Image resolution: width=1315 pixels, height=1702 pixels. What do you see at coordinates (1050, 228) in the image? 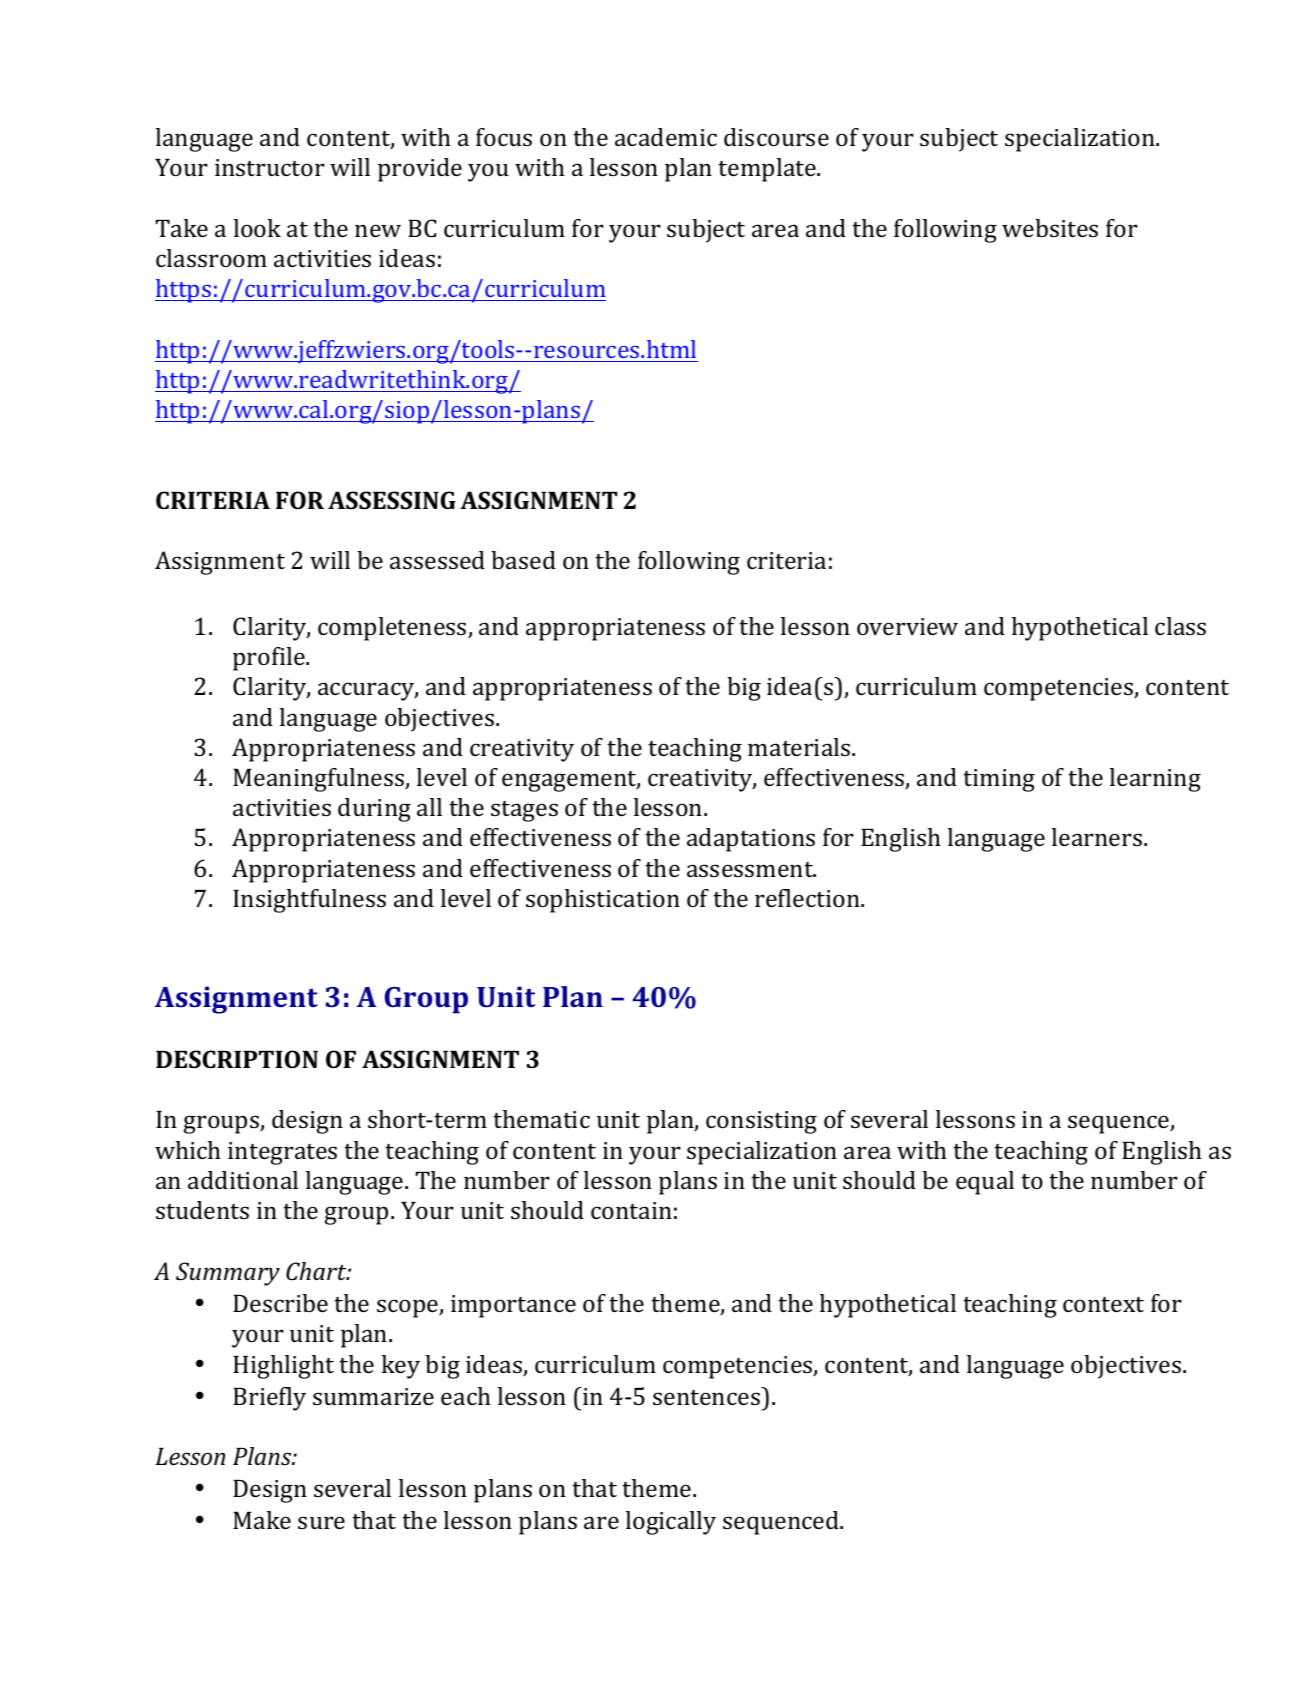
I see `websites` at bounding box center [1050, 228].
